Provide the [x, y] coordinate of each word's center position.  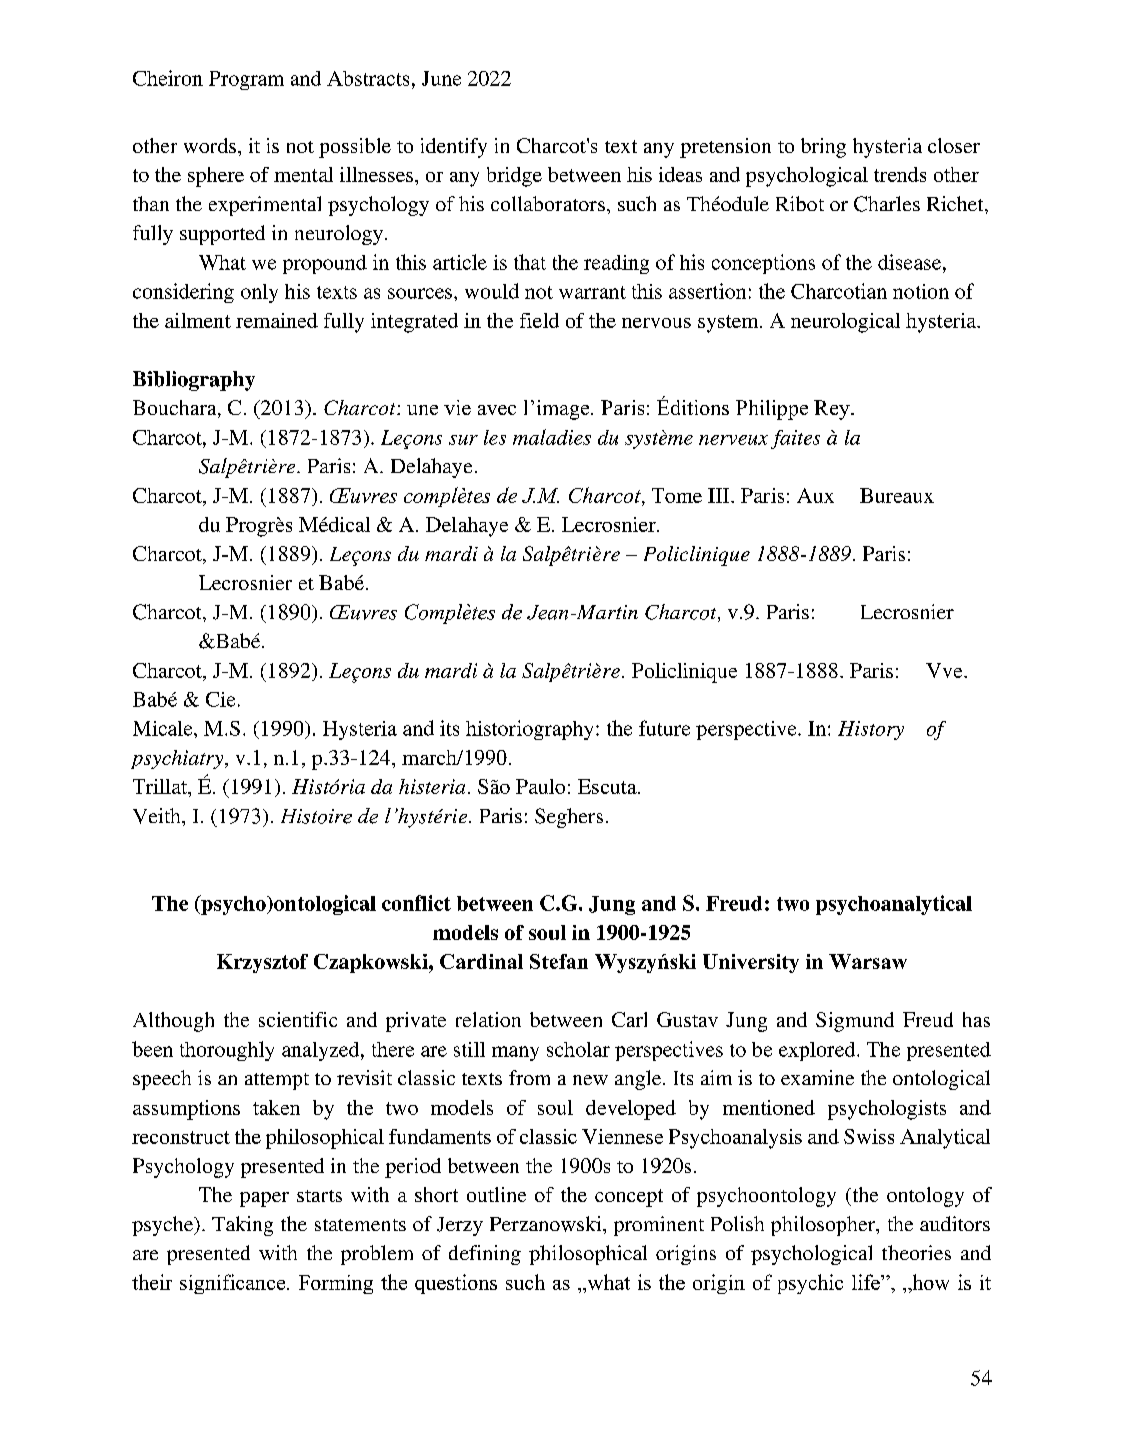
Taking [242, 1226]
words [210, 145]
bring [823, 148]
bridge [514, 177]
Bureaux [897, 495]
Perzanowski [547, 1224]
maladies [552, 437]
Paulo [540, 786]
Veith [158, 816]
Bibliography [194, 381]
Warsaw [868, 961]
